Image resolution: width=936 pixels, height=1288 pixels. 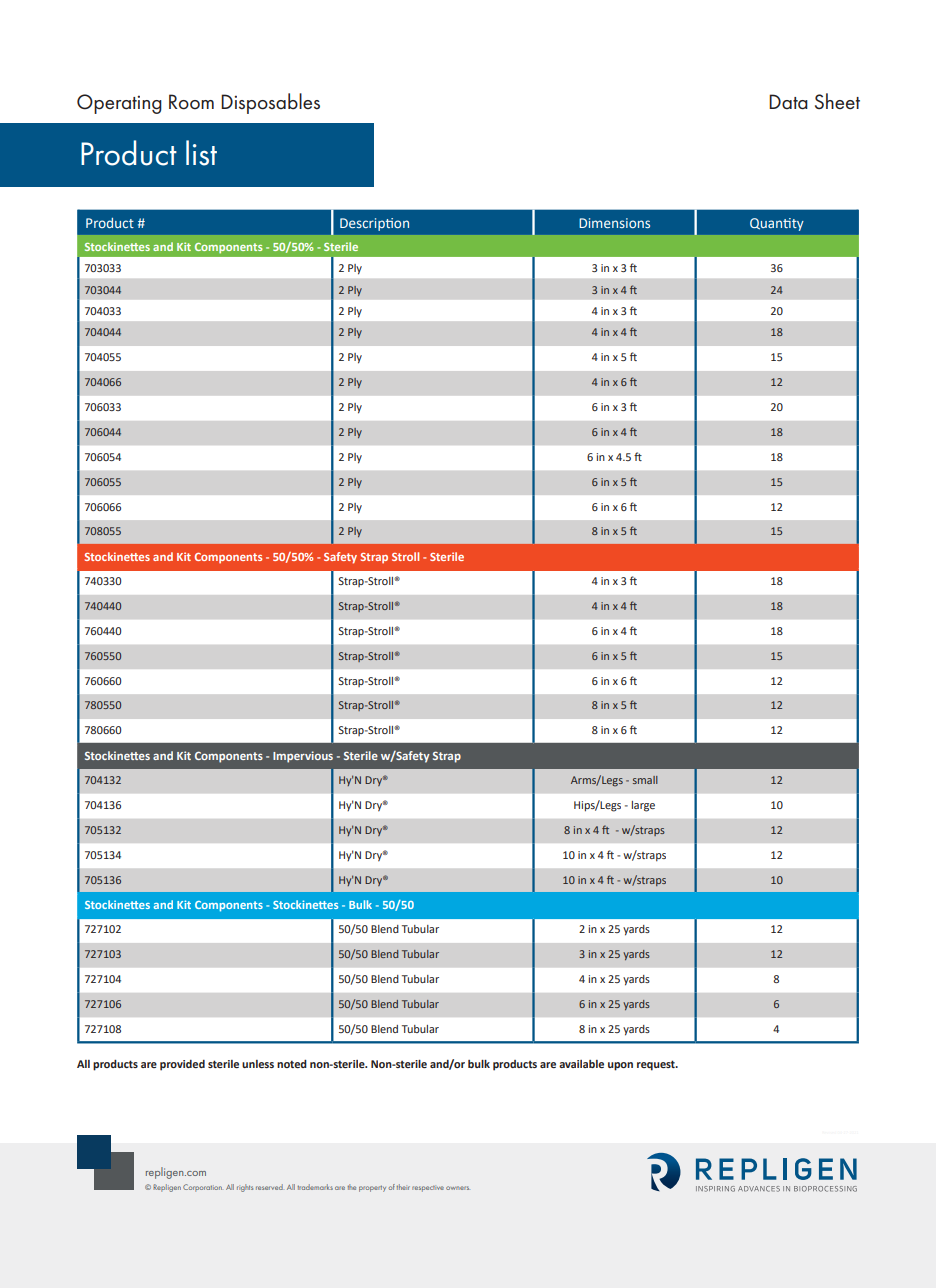 I want to click on Data, so click(x=788, y=102).
